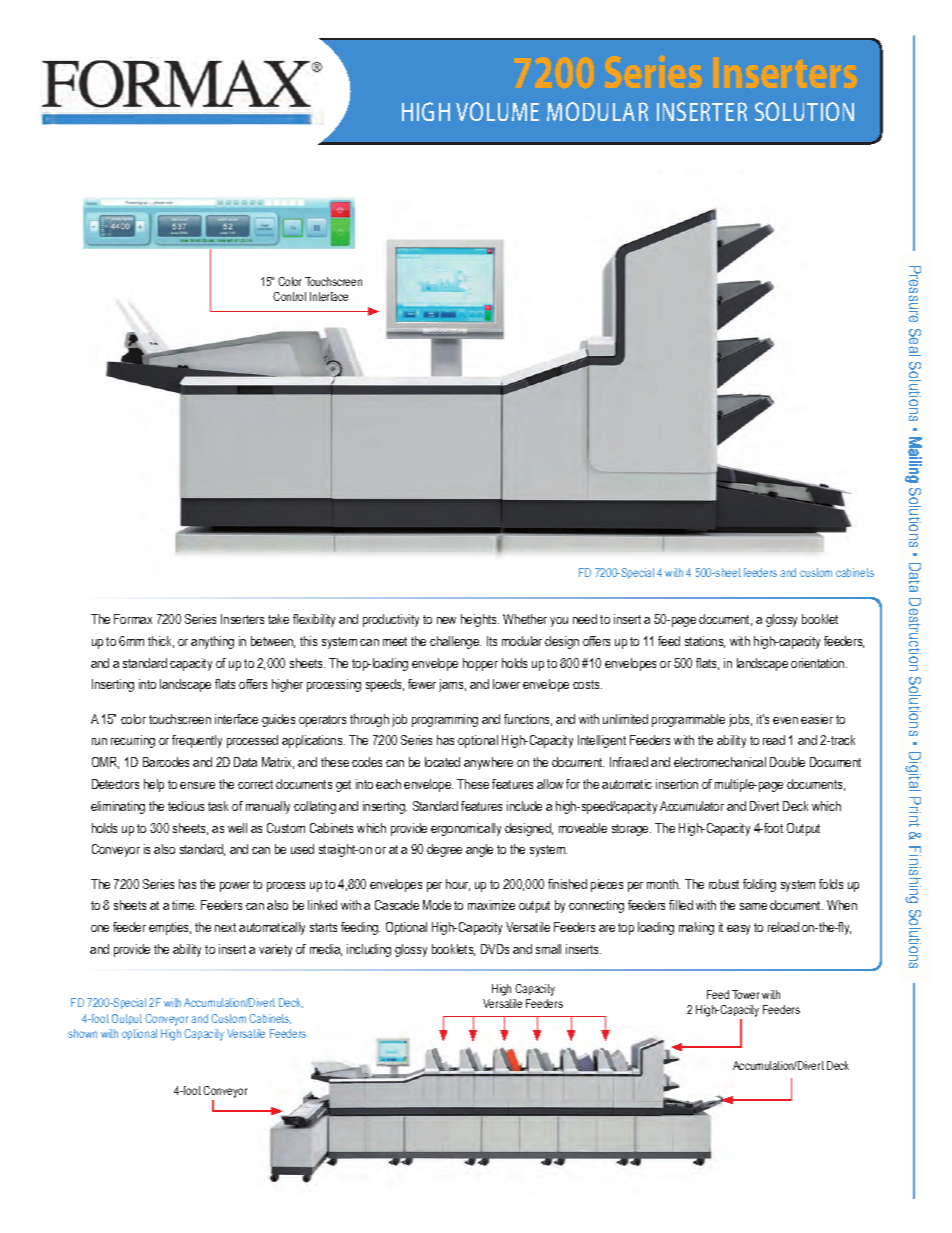 This document has width=952, height=1233. Describe the element at coordinates (548, 949) in the document. I see `small` at that location.
